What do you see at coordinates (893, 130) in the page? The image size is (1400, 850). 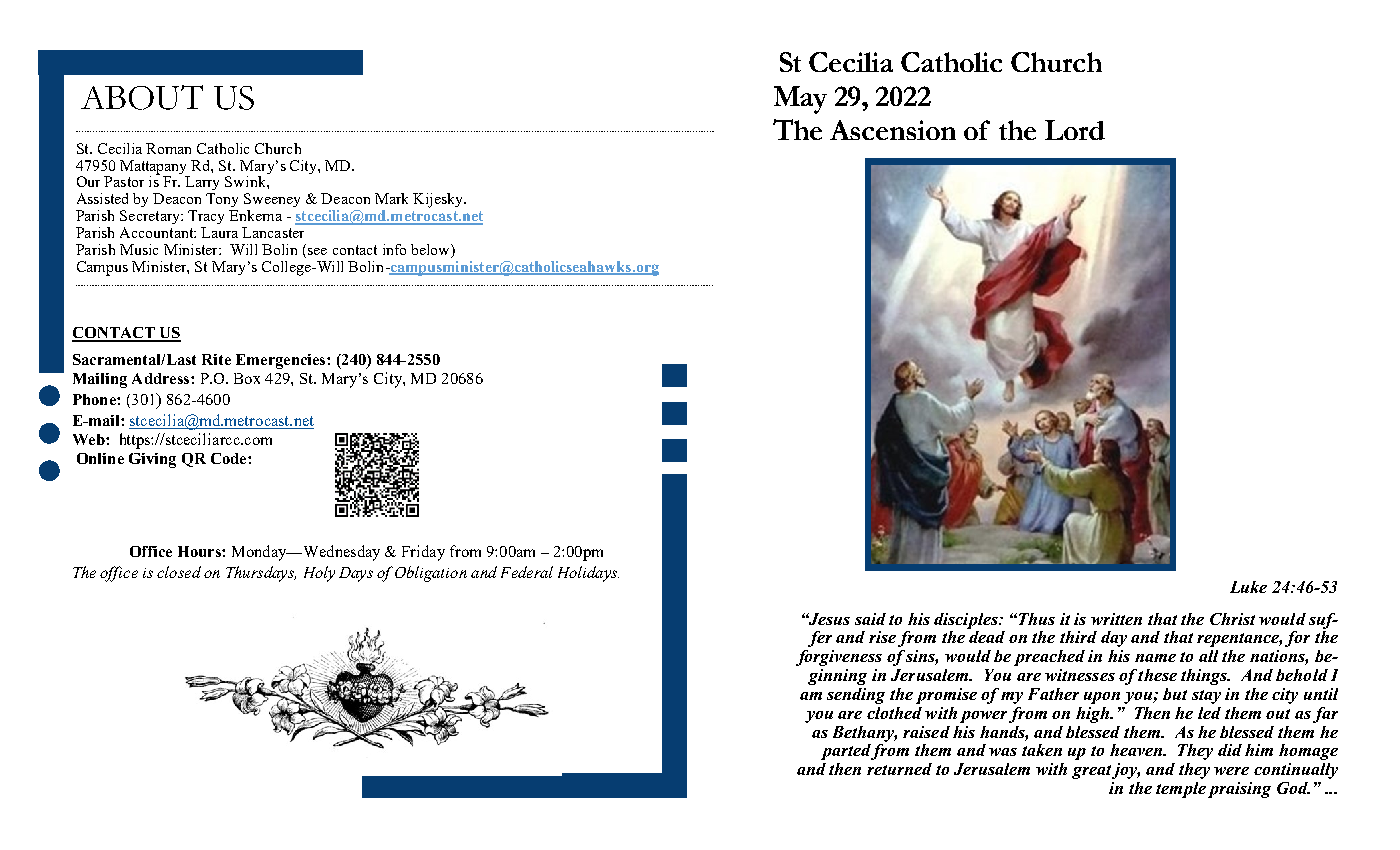 I see `Ascension` at bounding box center [893, 130].
